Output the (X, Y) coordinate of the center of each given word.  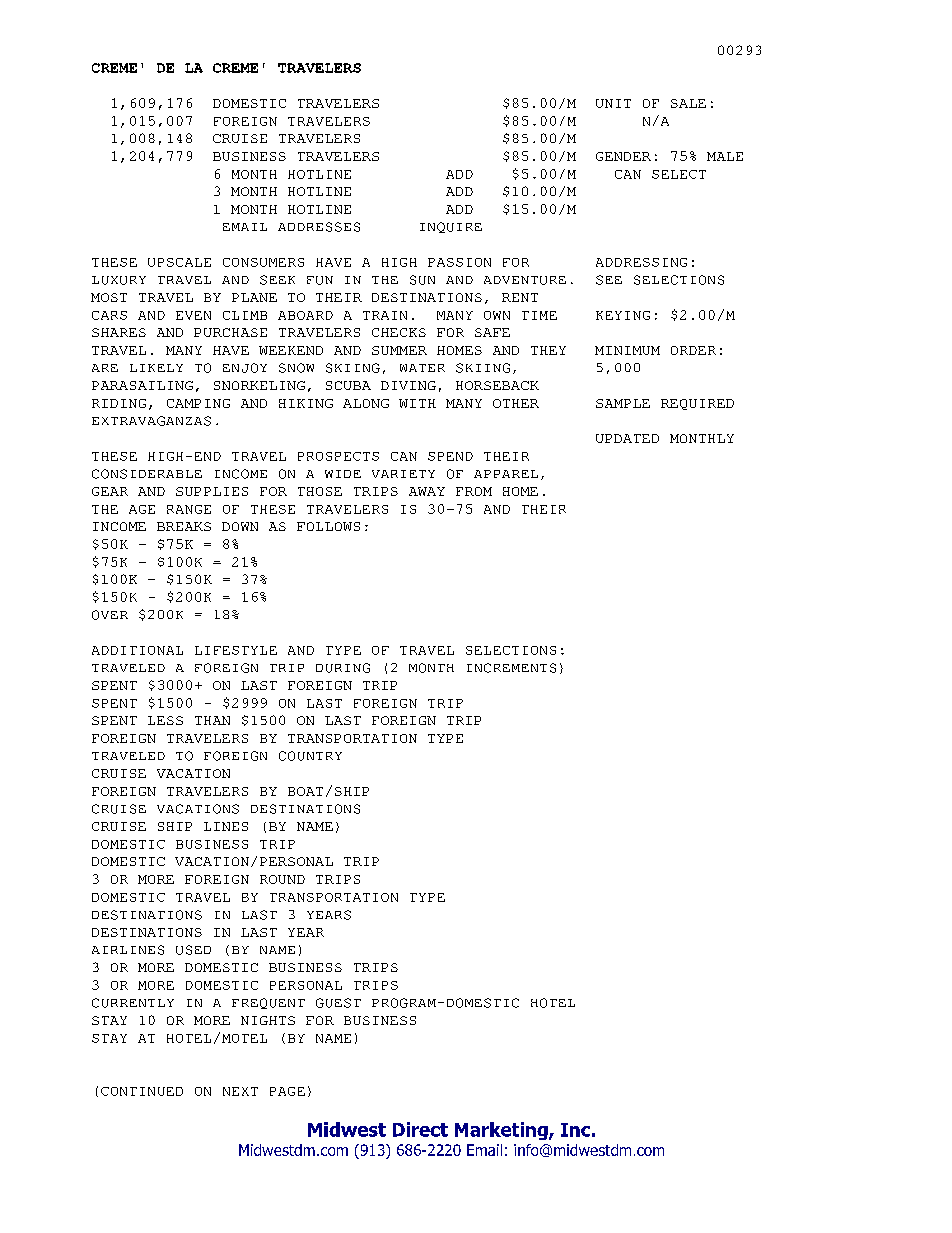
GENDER (623, 156)
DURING (343, 668)
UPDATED (627, 438)
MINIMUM (627, 350)
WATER (422, 368)
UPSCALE (179, 262)
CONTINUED (142, 1091)
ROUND (282, 879)
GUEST (338, 1003)
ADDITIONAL (137, 650)
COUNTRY (310, 756)
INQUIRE (451, 227)
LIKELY (156, 368)
